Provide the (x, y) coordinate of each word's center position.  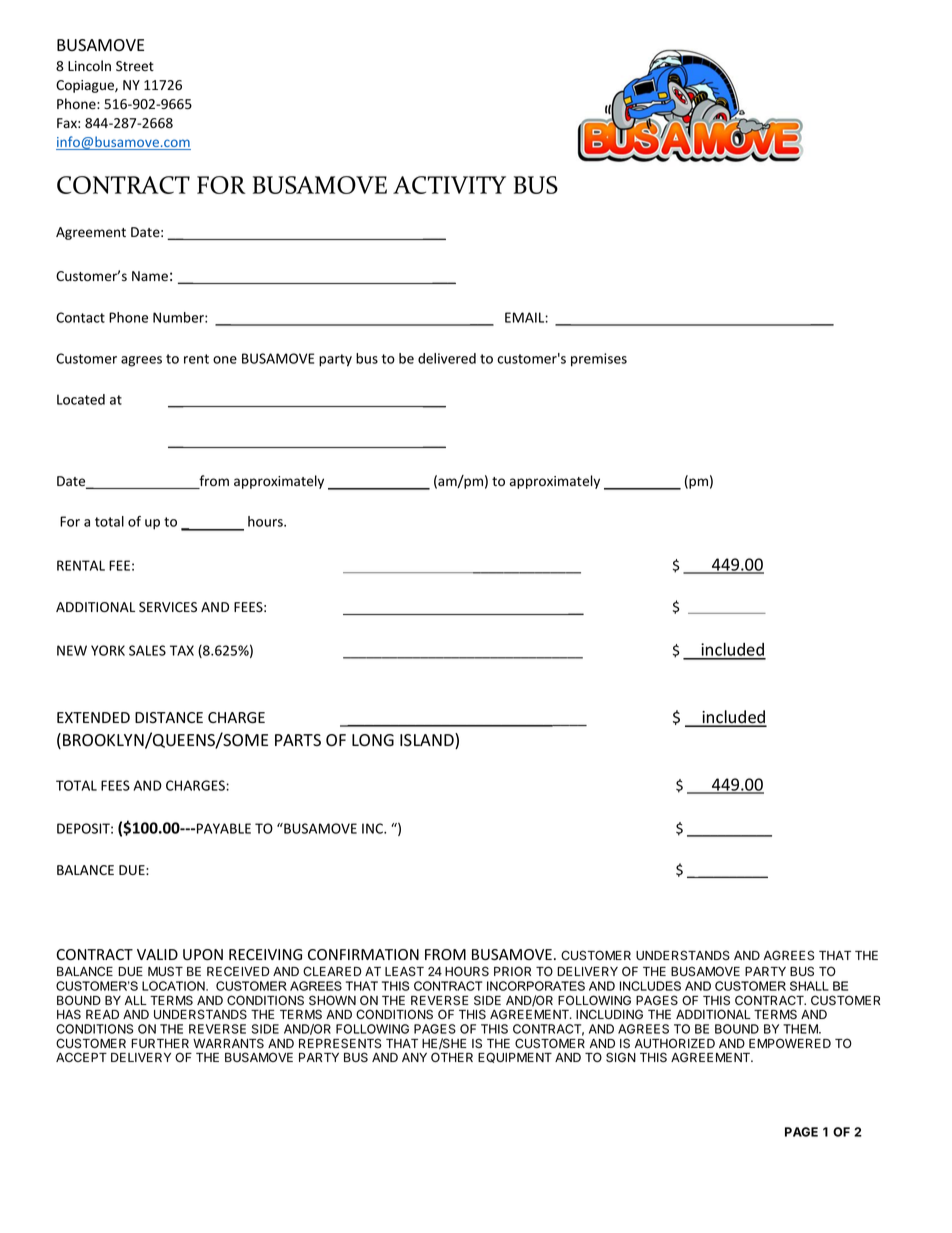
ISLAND (428, 741)
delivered (447, 358)
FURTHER (160, 1043)
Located (81, 399)
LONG (373, 740)
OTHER (452, 1057)
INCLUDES (650, 986)
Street (135, 66)
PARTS (298, 740)
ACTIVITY (449, 185)
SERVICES (168, 607)
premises (599, 360)
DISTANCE (169, 717)
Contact (80, 317)
